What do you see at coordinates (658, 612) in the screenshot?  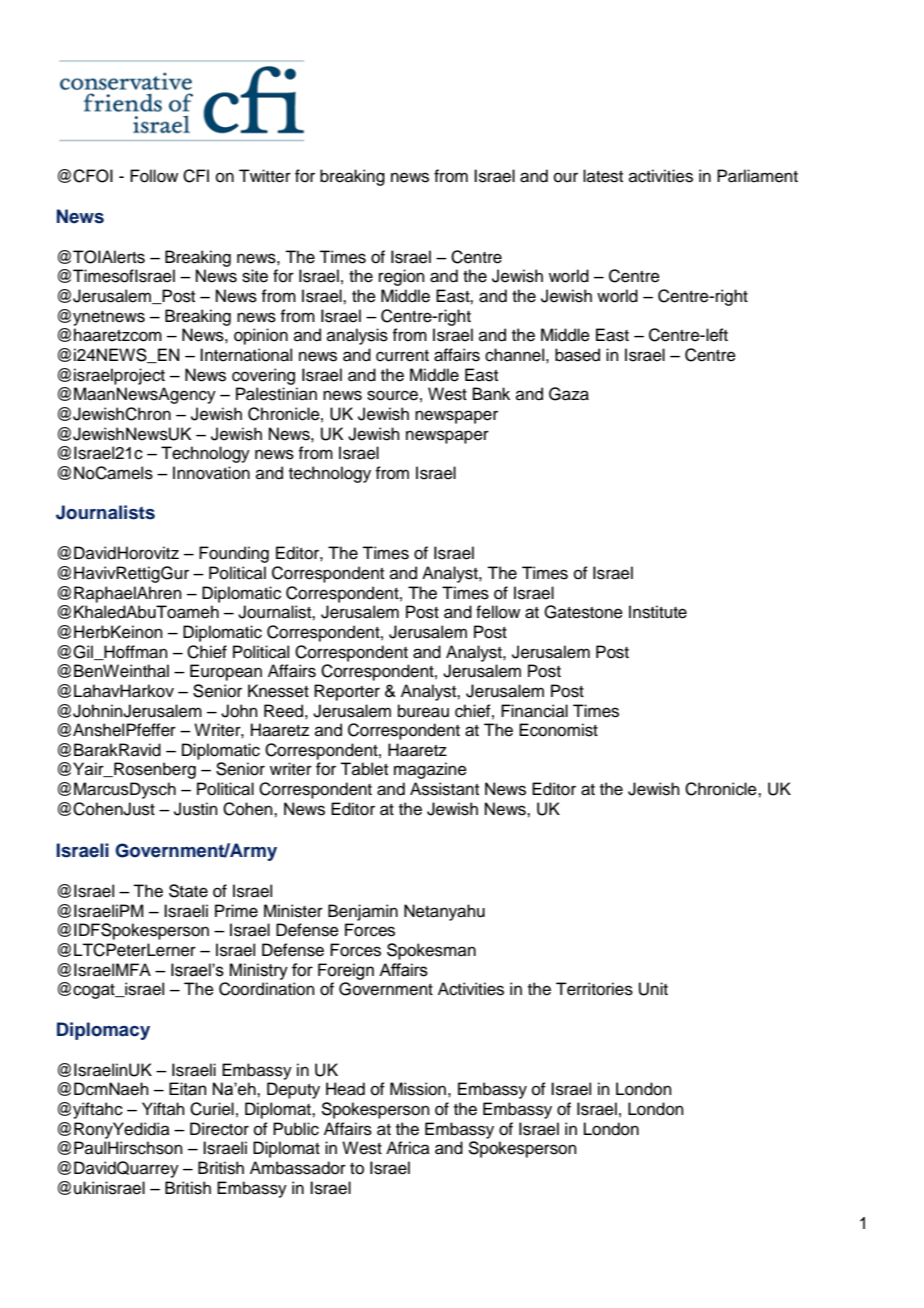 I see `Institute` at bounding box center [658, 612].
